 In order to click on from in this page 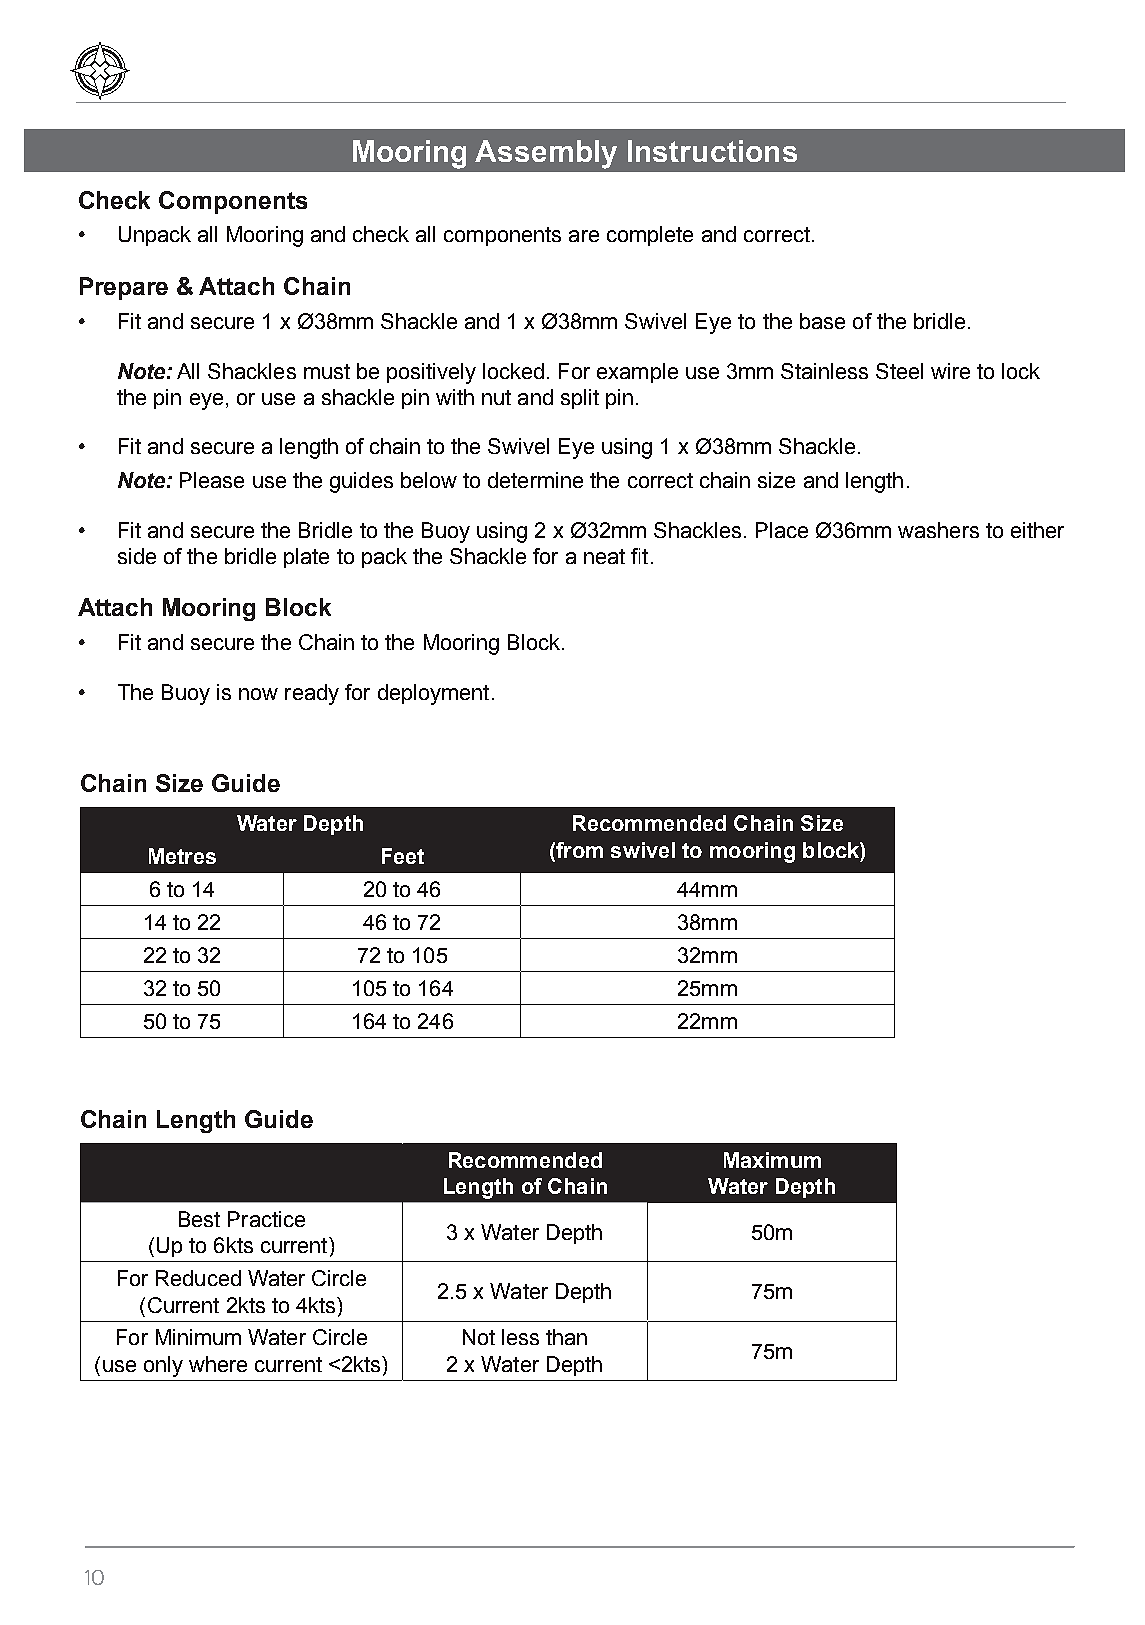, I will do `click(578, 850)`.
